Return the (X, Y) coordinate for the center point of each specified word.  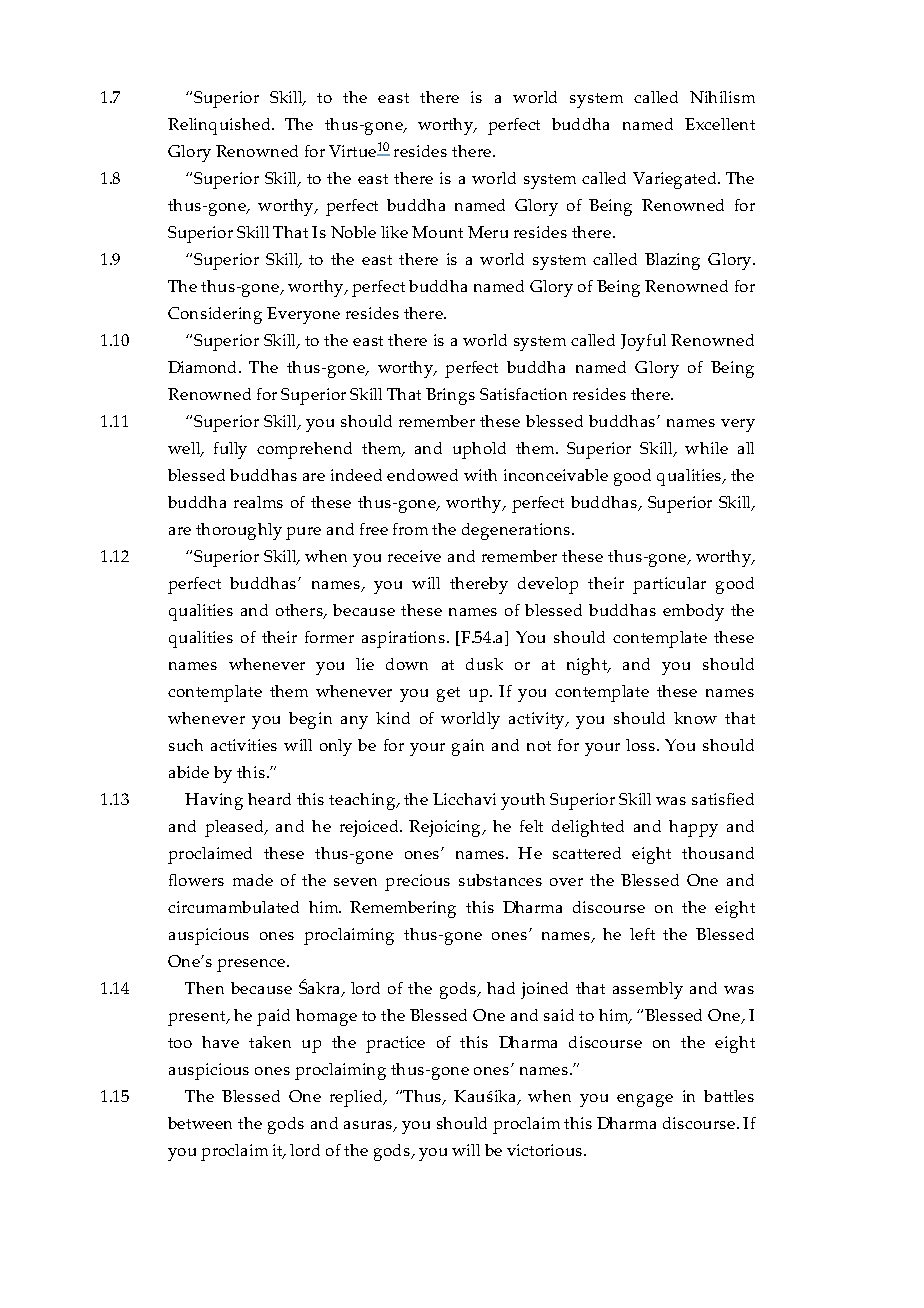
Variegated (676, 180)
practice (395, 1044)
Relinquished (221, 126)
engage (645, 1100)
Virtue (352, 151)
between (200, 1123)
